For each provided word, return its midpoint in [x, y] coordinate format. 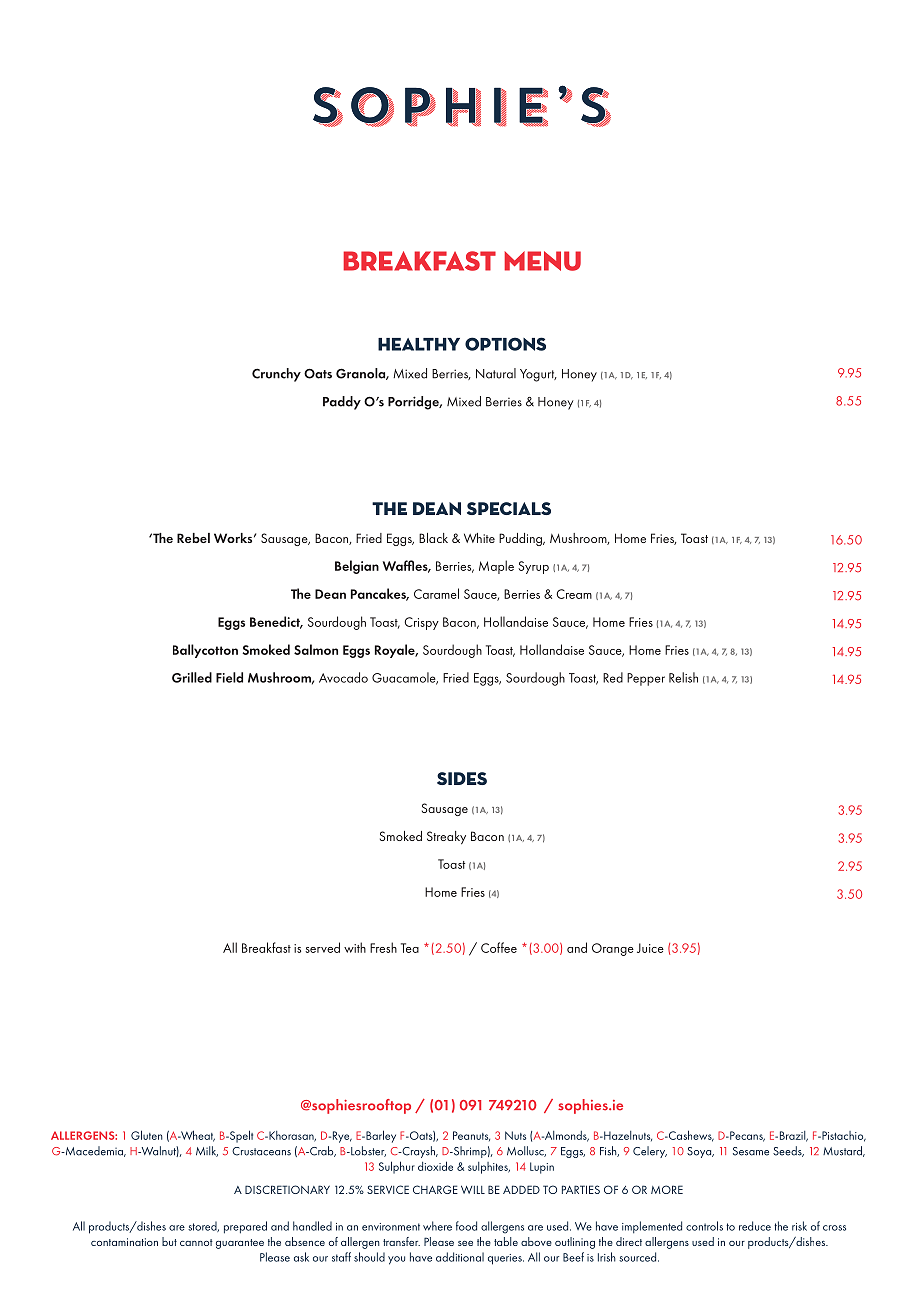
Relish [683, 677]
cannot [196, 1242]
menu [542, 261]
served [322, 947]
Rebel [193, 538]
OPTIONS [505, 344]
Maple [496, 567]
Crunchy [276, 375]
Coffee [499, 947]
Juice [650, 948]
